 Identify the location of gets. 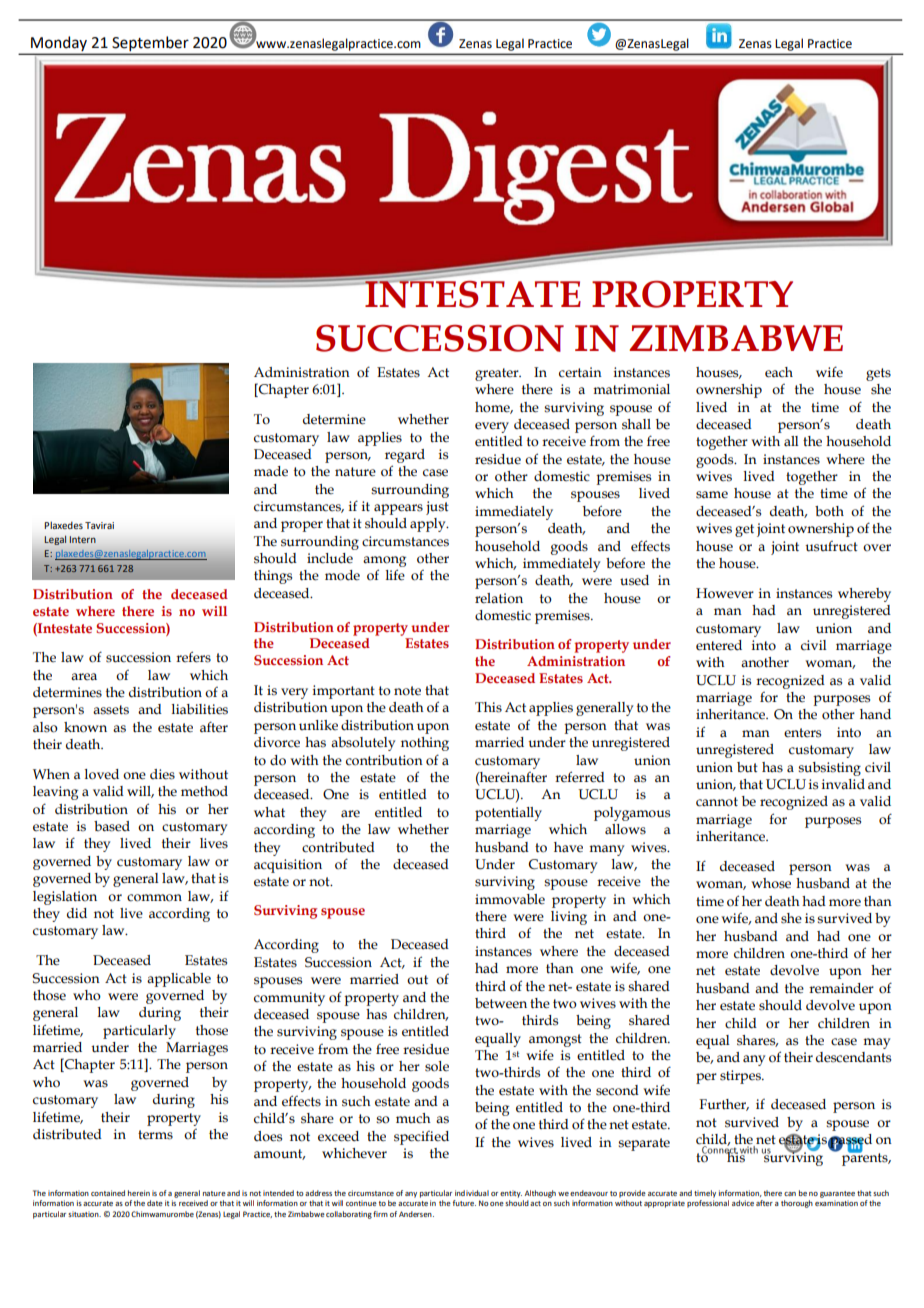
(878, 374).
